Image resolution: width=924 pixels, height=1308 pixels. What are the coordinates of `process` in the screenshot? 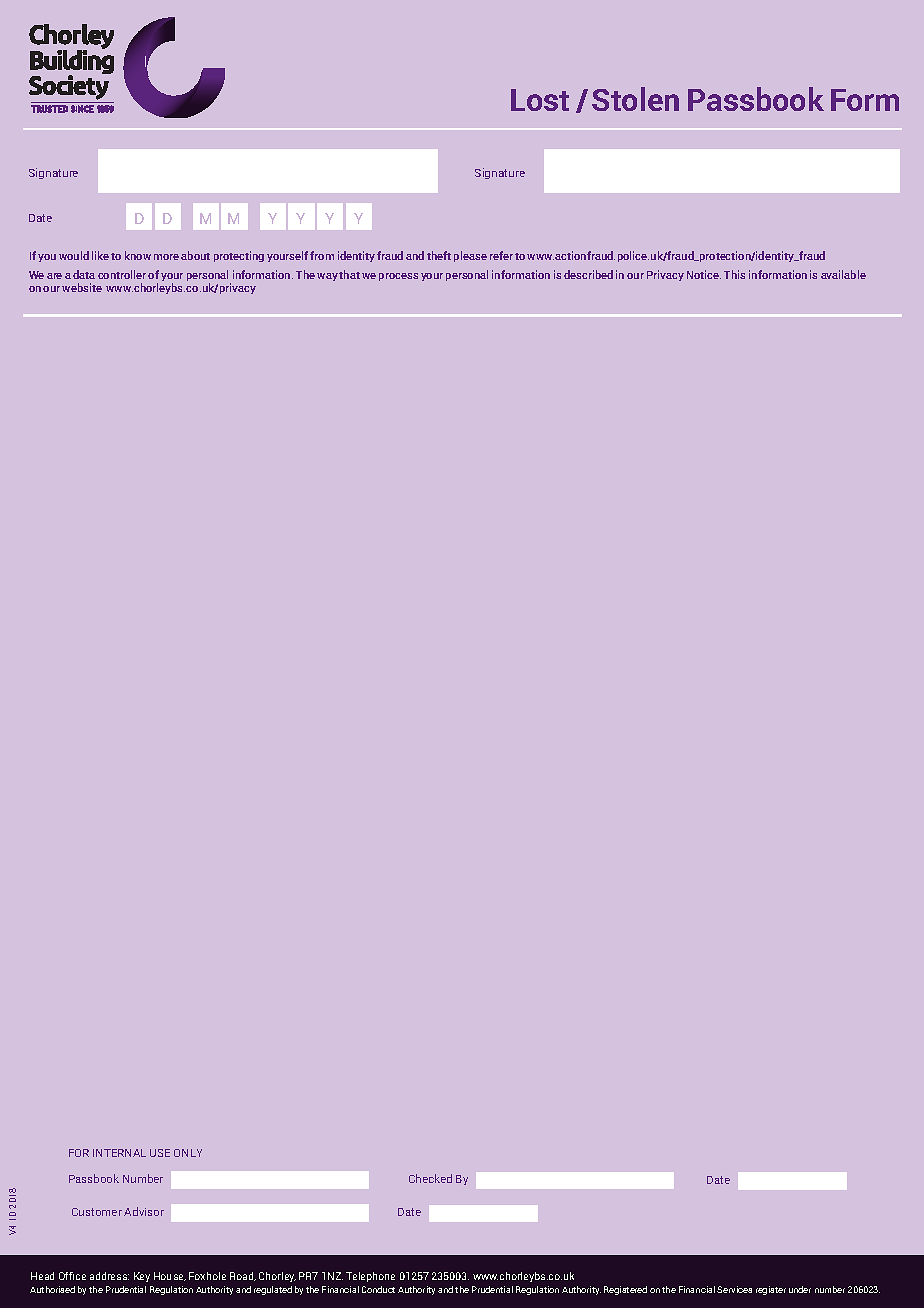 It's located at (398, 277).
